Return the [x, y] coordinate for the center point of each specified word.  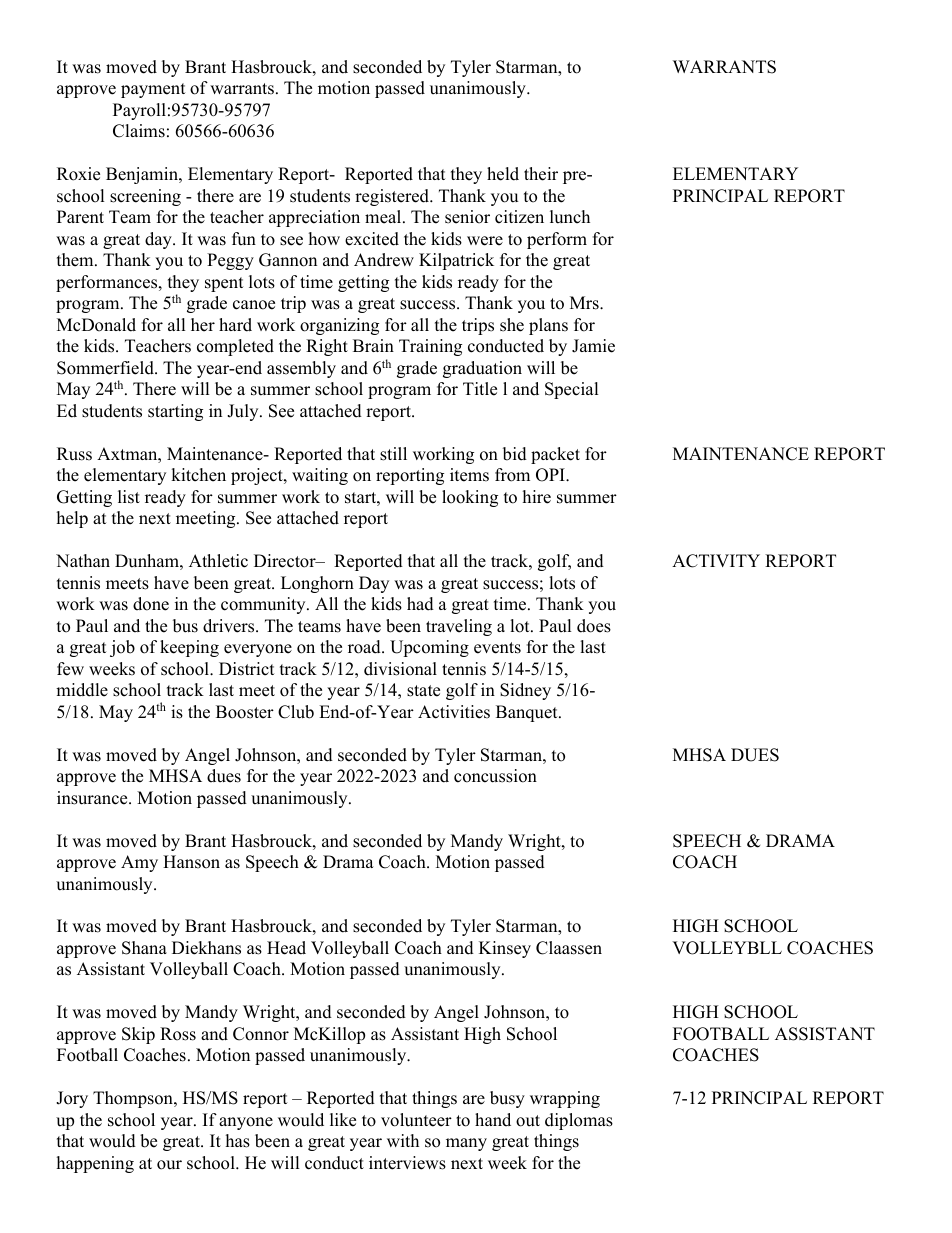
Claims [139, 131]
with [403, 1140]
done [151, 604]
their [541, 174]
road [365, 647]
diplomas [579, 1121]
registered [393, 197]
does [594, 626]
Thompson [134, 1099]
